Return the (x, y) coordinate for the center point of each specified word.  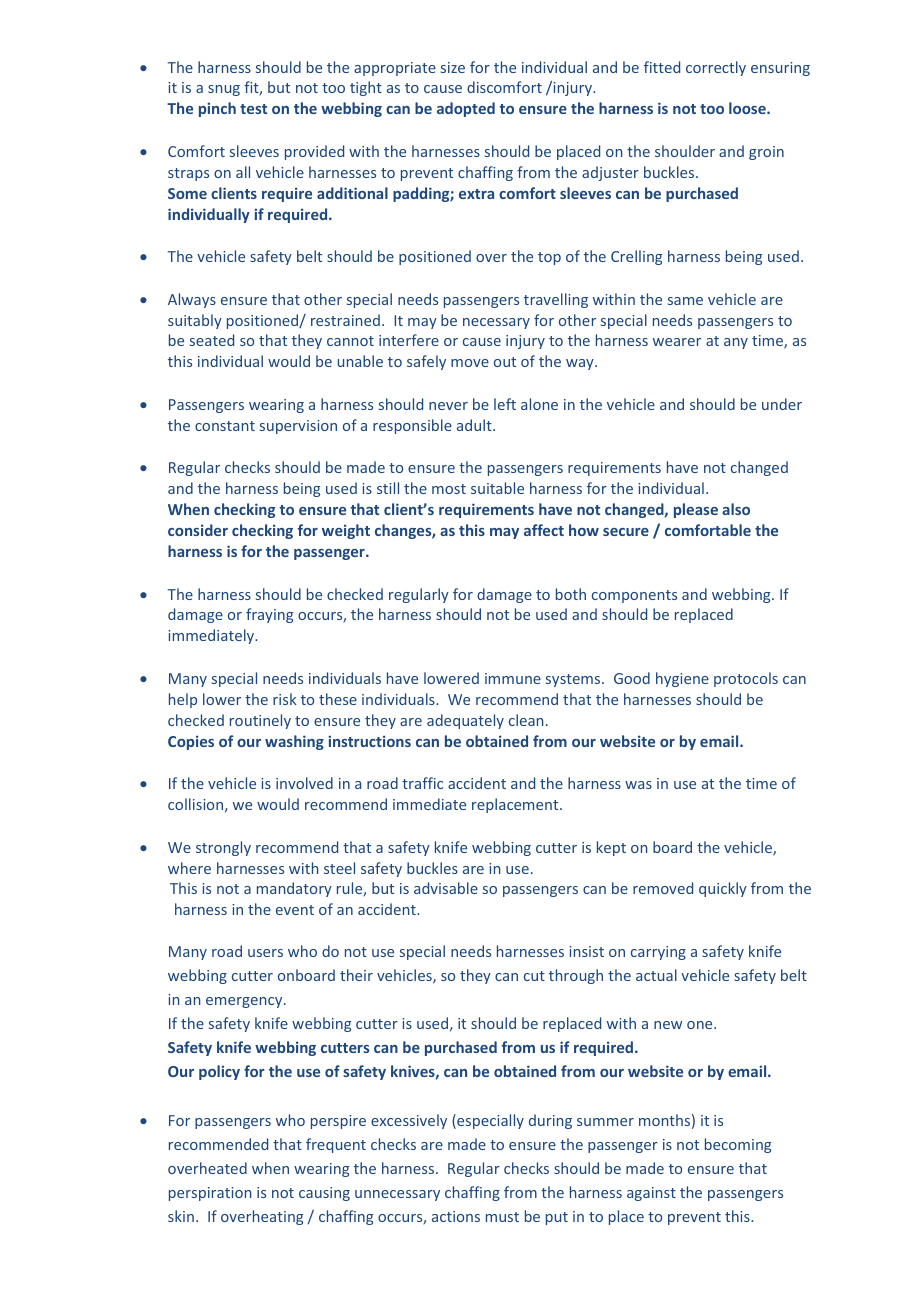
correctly (716, 68)
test (253, 109)
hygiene (682, 679)
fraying (269, 615)
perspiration (210, 1194)
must (502, 1217)
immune (513, 678)
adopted (466, 109)
